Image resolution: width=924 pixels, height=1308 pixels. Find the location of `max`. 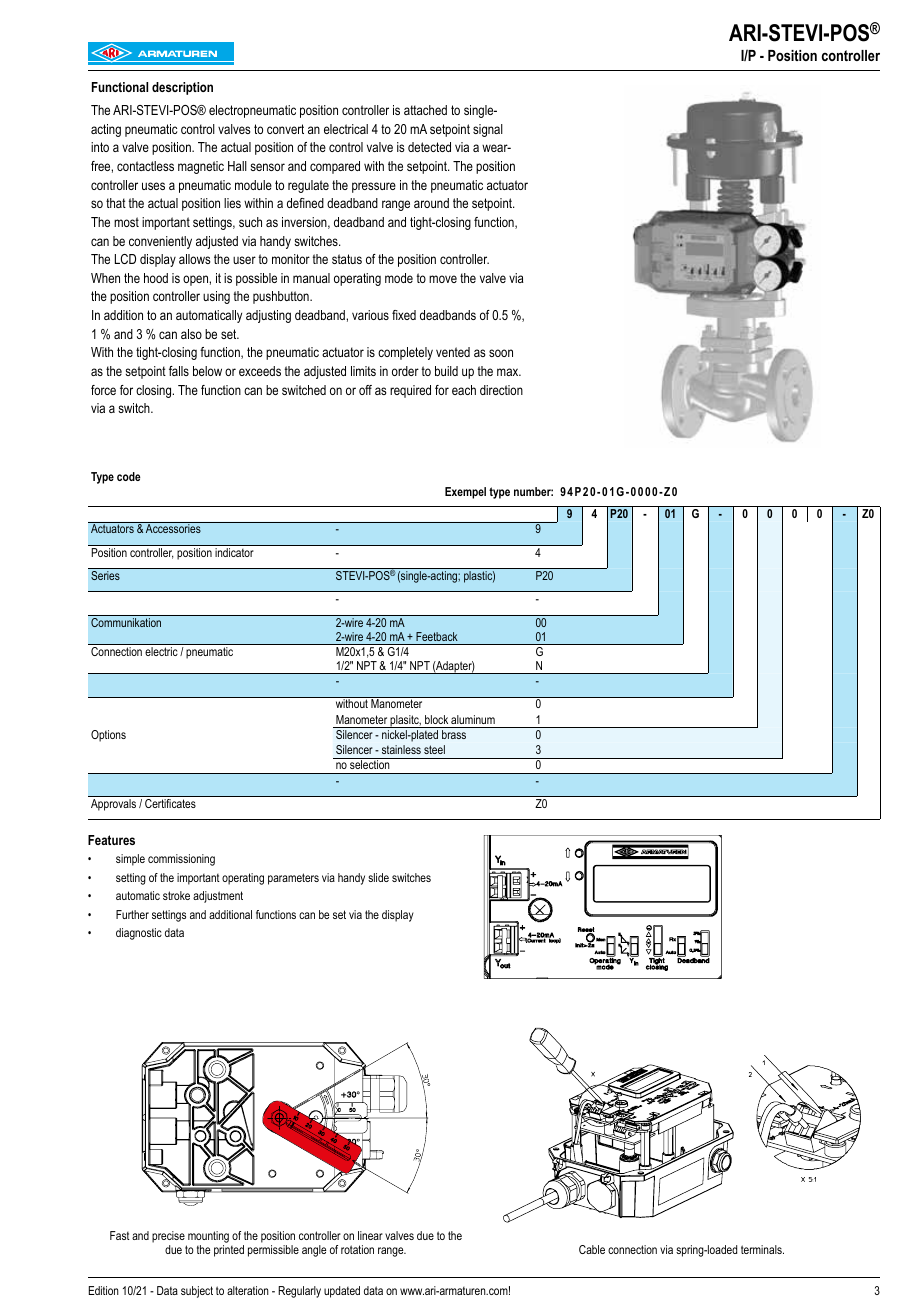

max is located at coordinates (509, 372).
